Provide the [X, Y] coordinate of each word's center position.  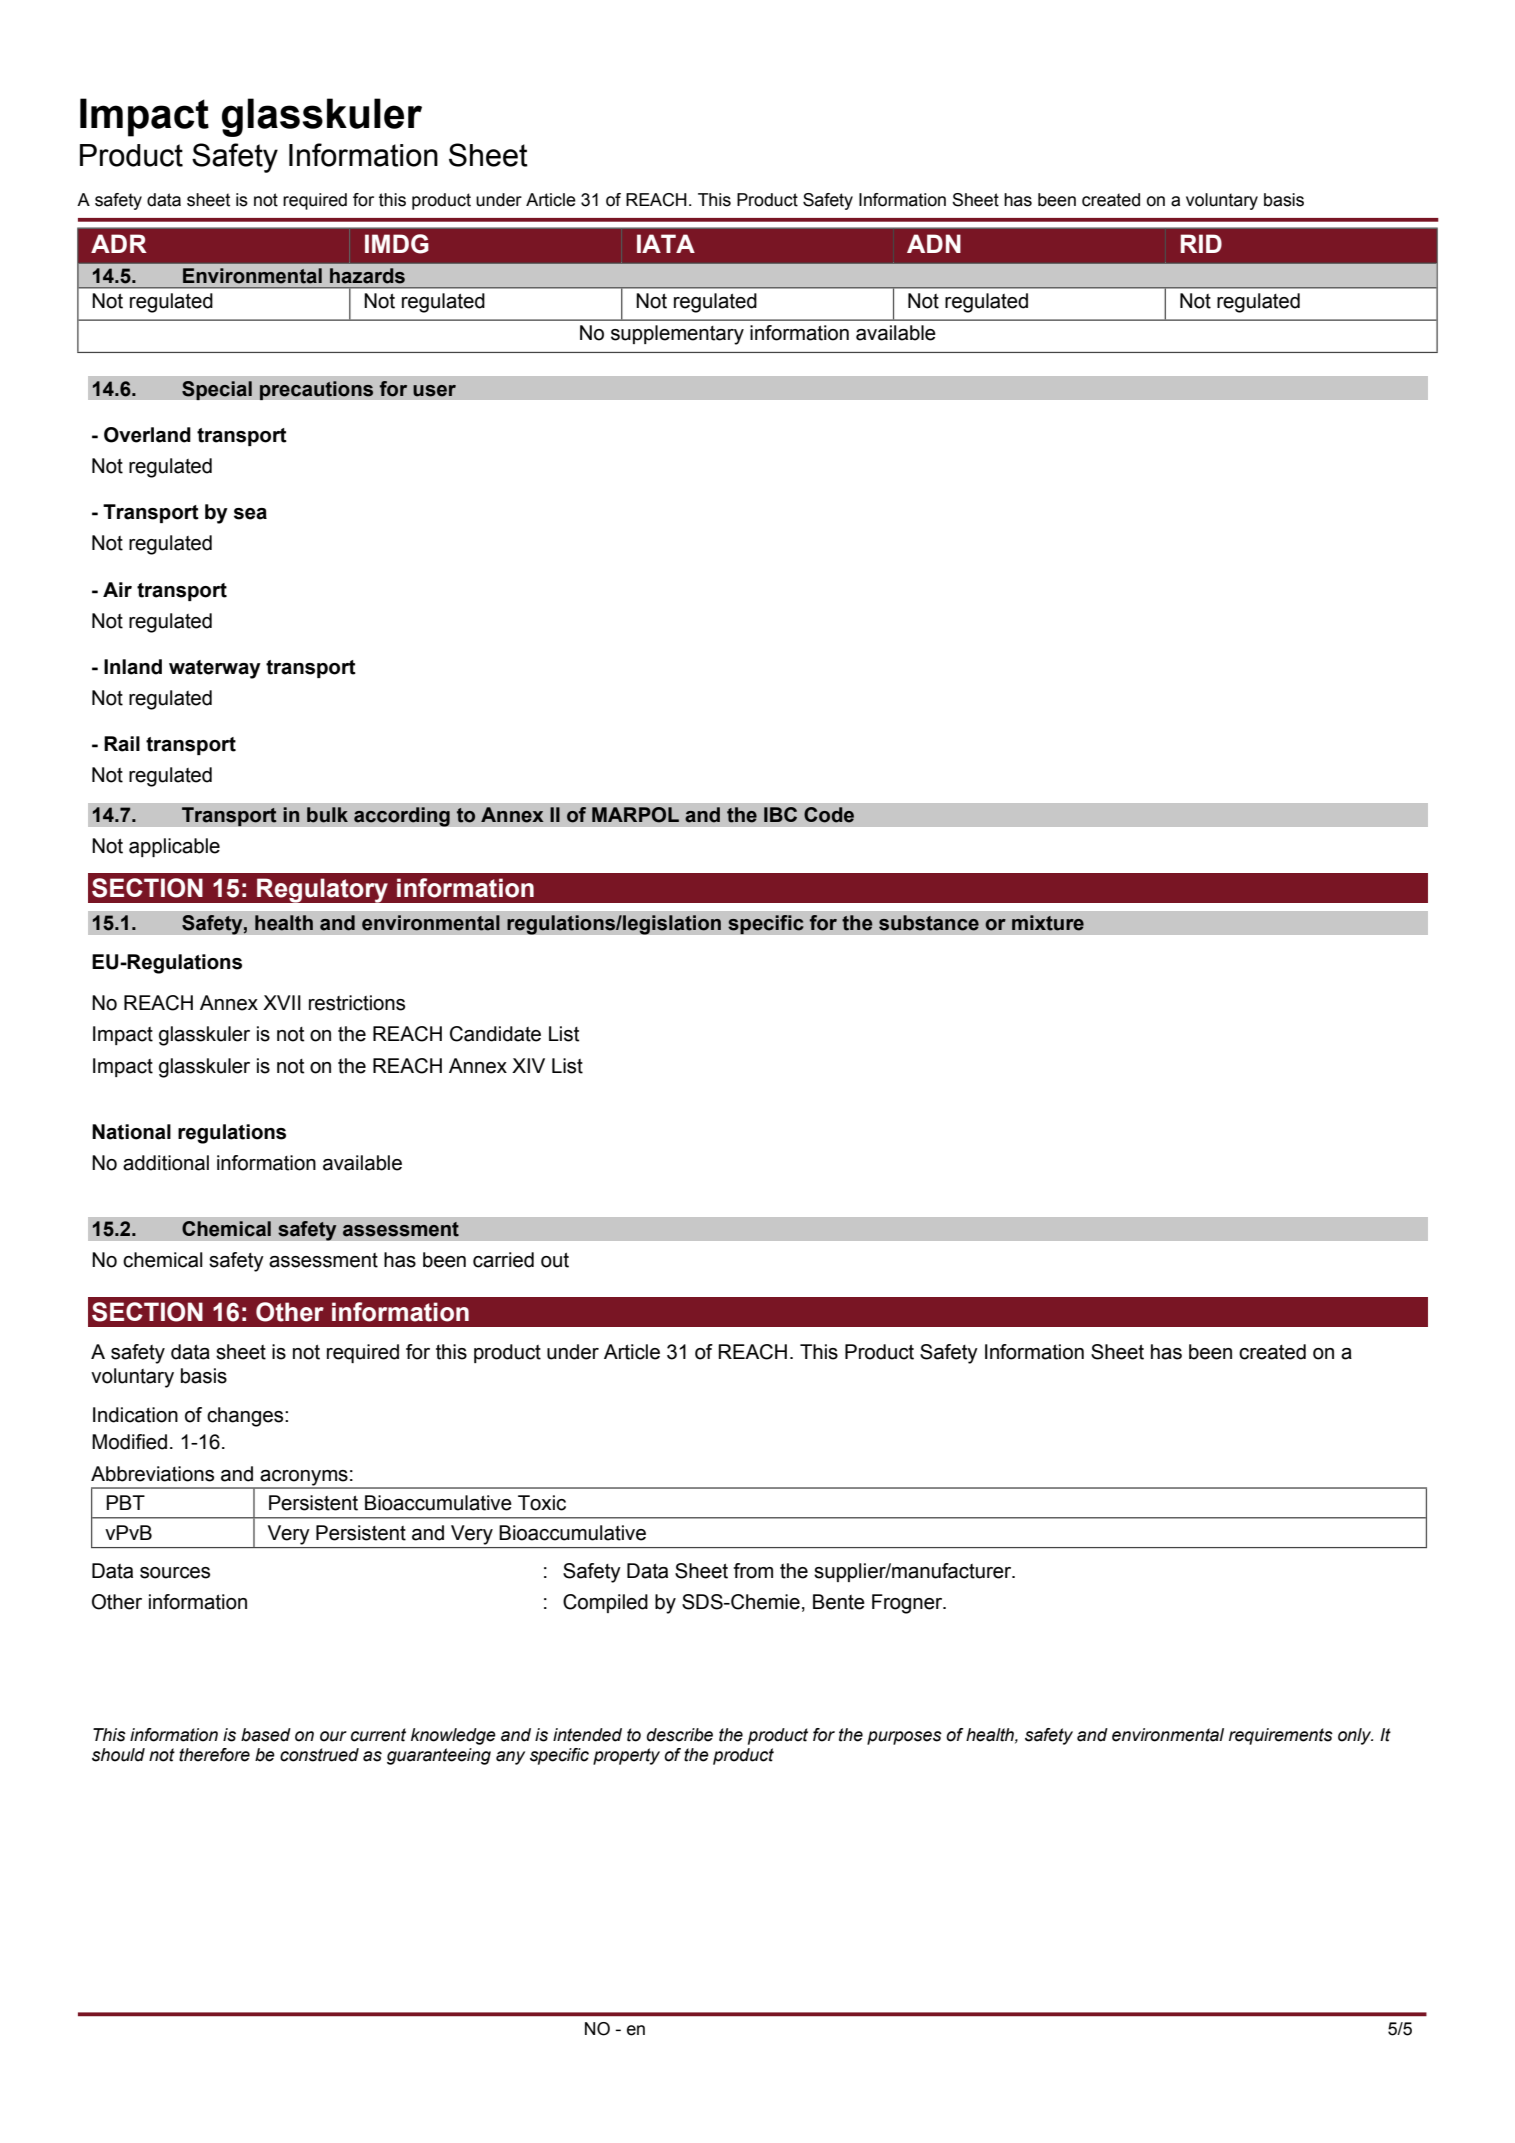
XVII [282, 1002]
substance [929, 923]
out [555, 1260]
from [753, 1571]
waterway [215, 669]
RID [1201, 243]
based [266, 1735]
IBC [780, 814]
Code [829, 815]
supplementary [677, 335]
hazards [367, 276]
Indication [135, 1415]
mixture [1048, 923]
